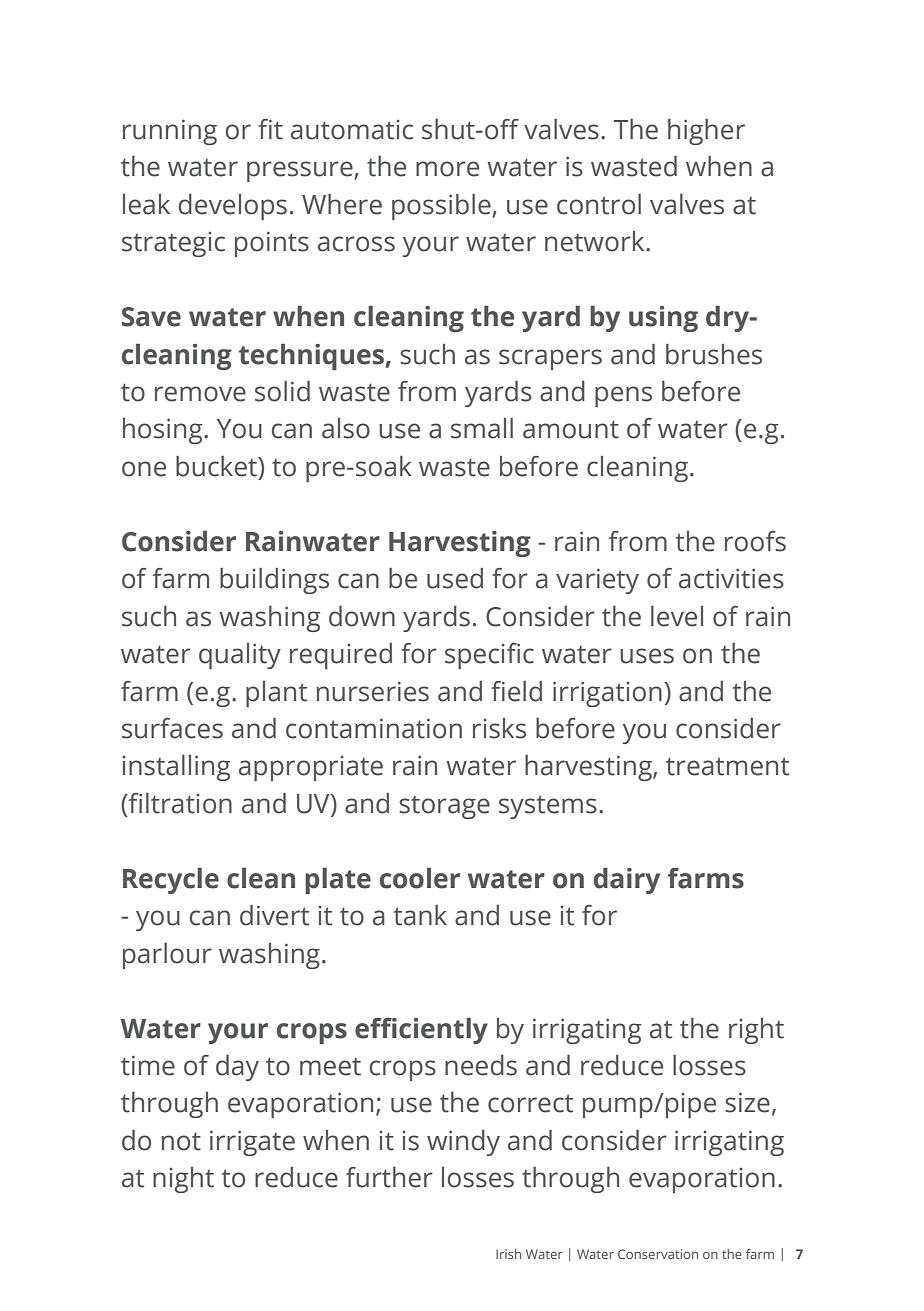 This screenshot has width=924, height=1311. I want to click on used, so click(455, 578).
